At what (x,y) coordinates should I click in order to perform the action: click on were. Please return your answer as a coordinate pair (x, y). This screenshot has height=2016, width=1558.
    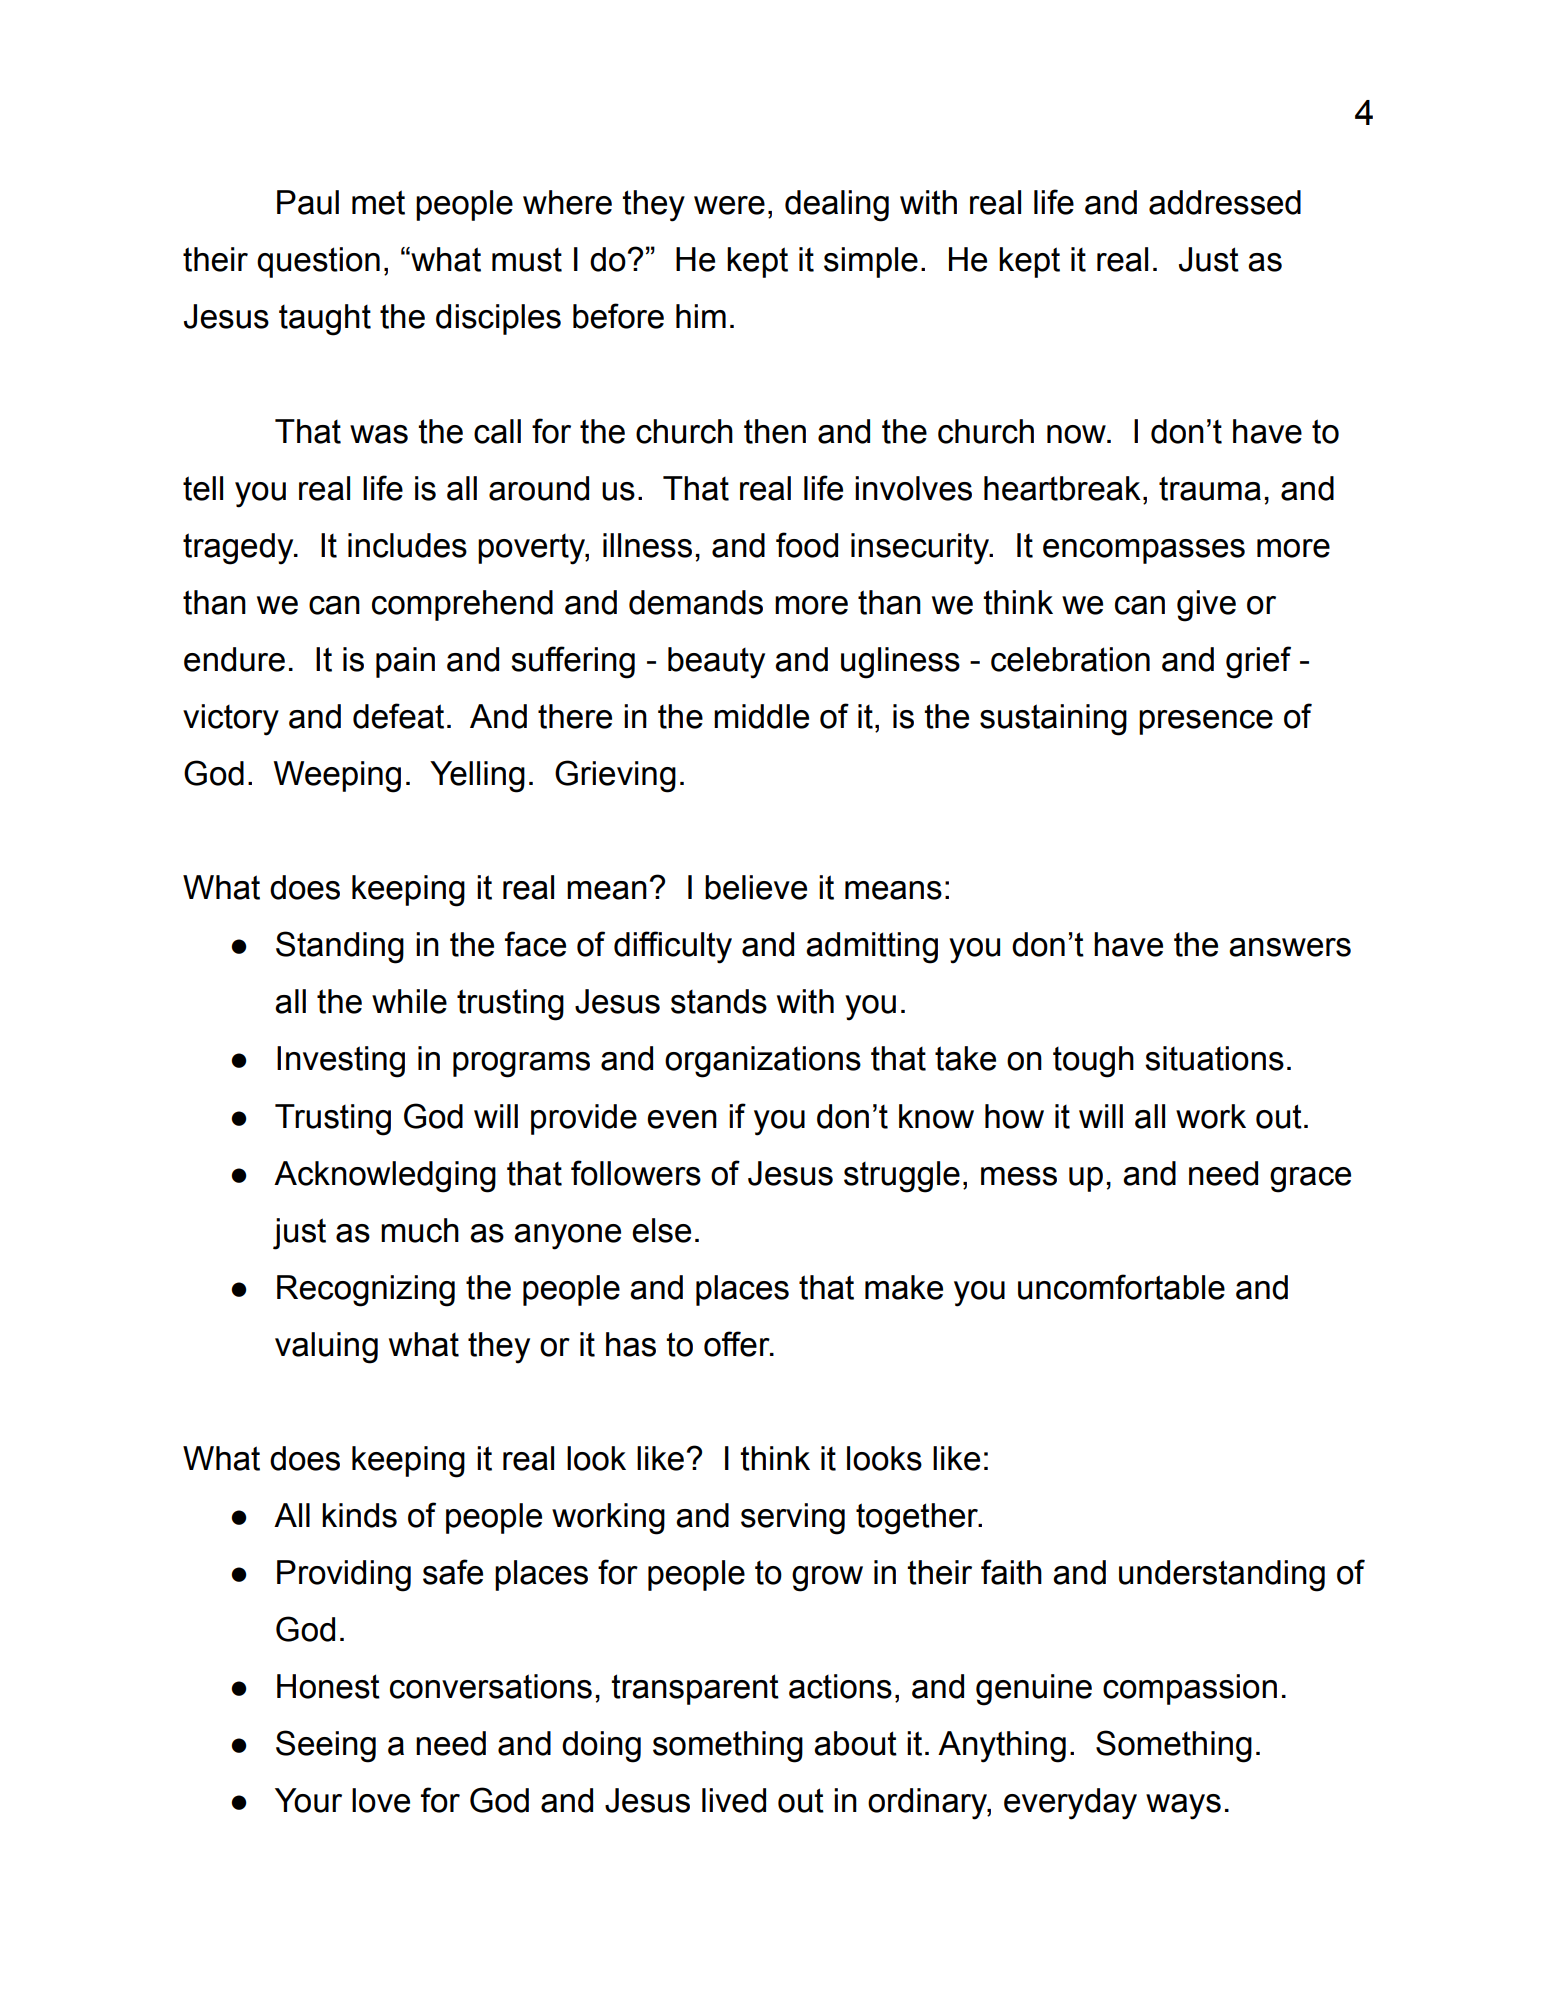
    Looking at the image, I should click on (729, 205).
